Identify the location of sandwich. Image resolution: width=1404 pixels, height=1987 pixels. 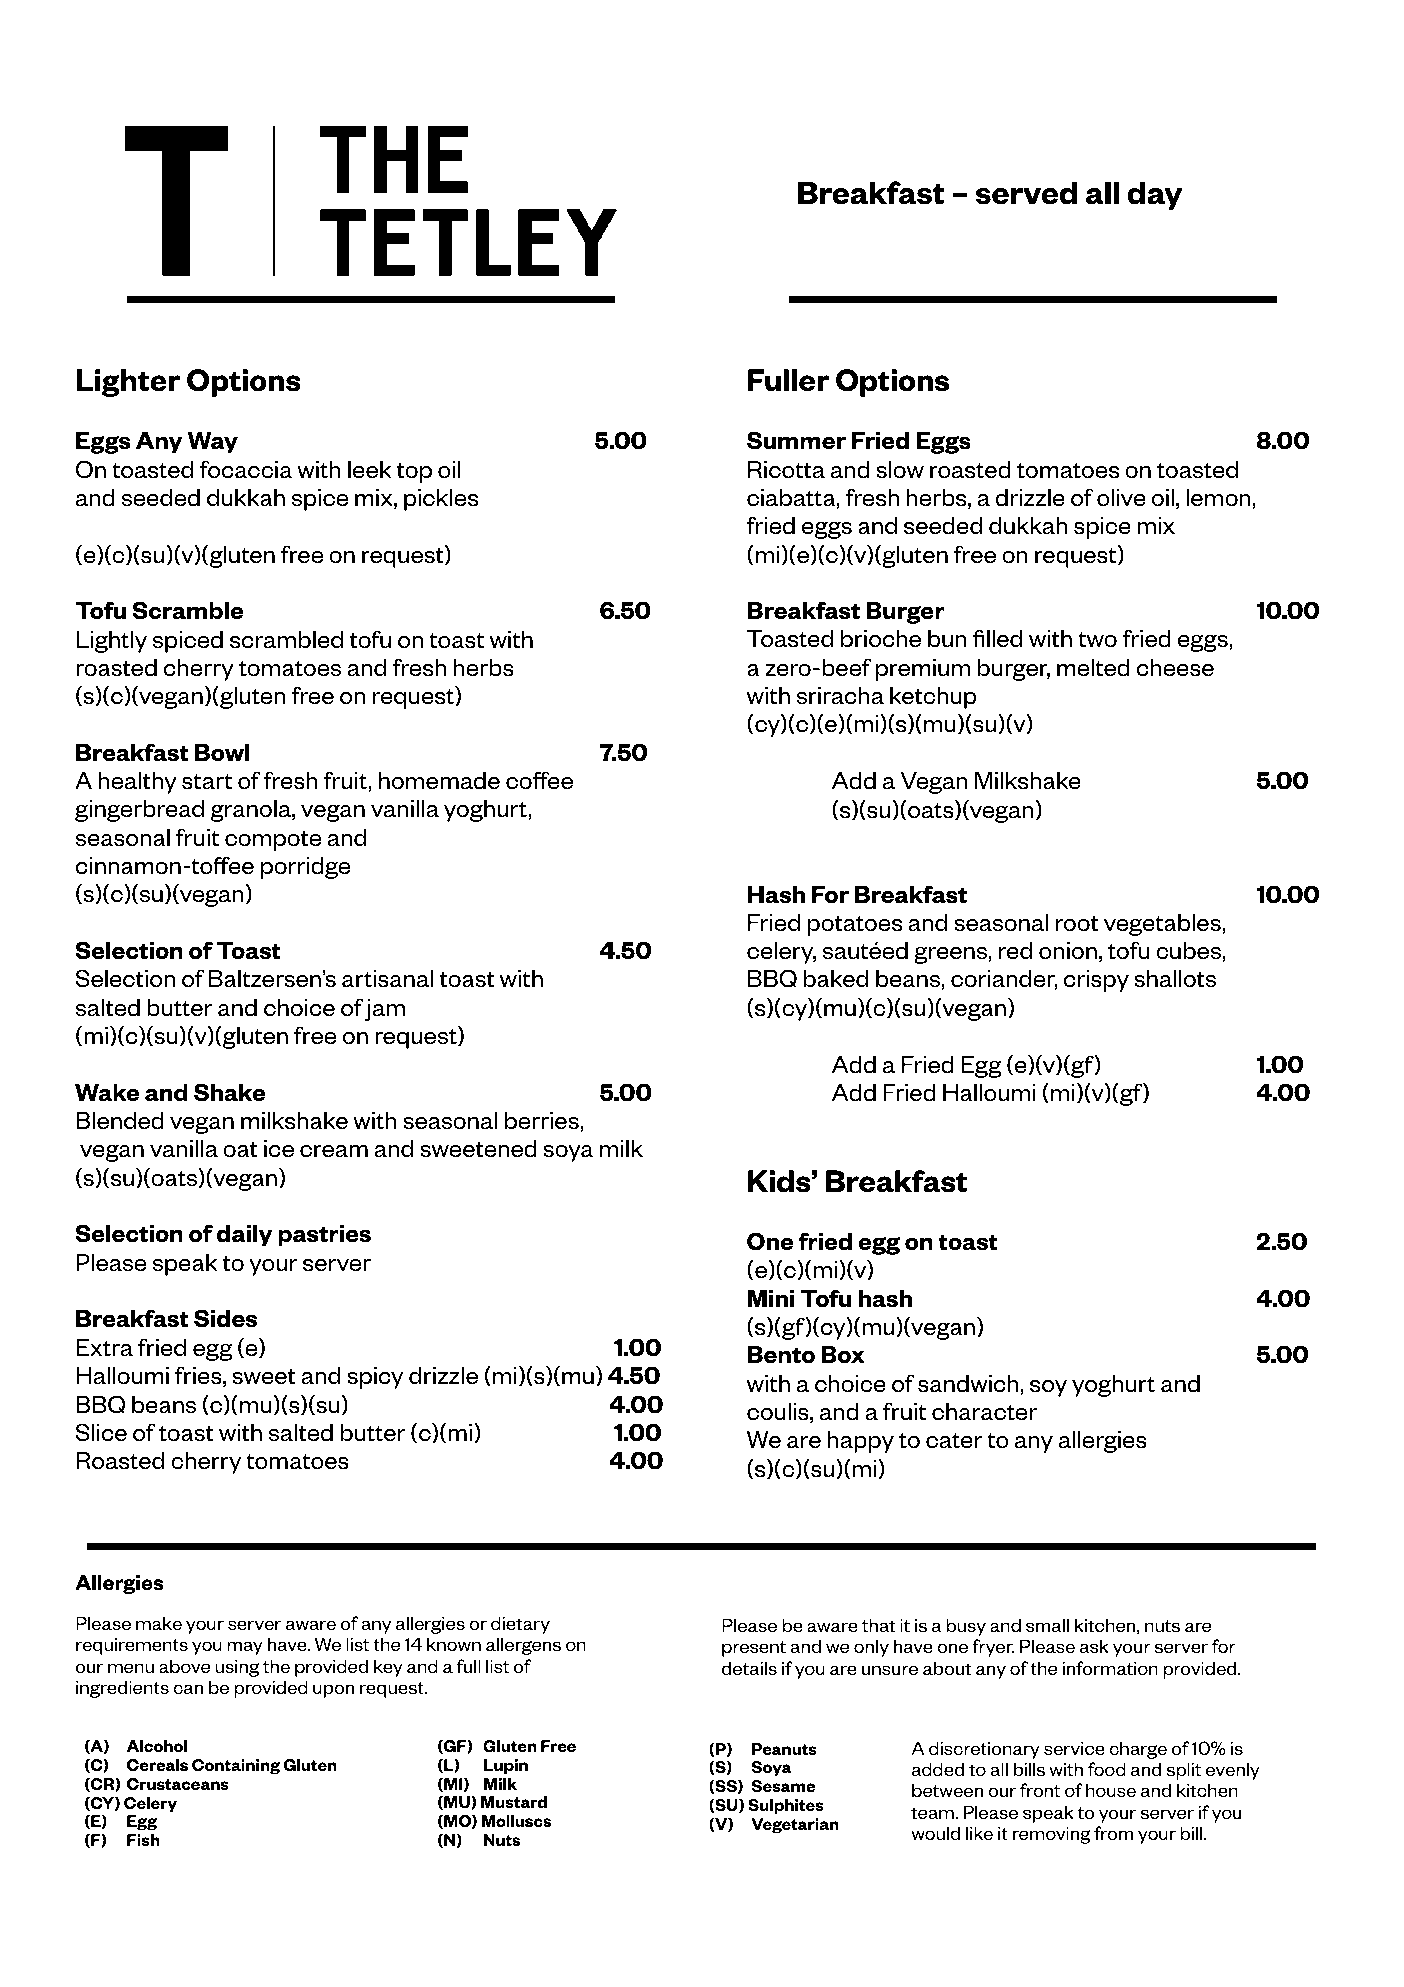
(969, 1385).
